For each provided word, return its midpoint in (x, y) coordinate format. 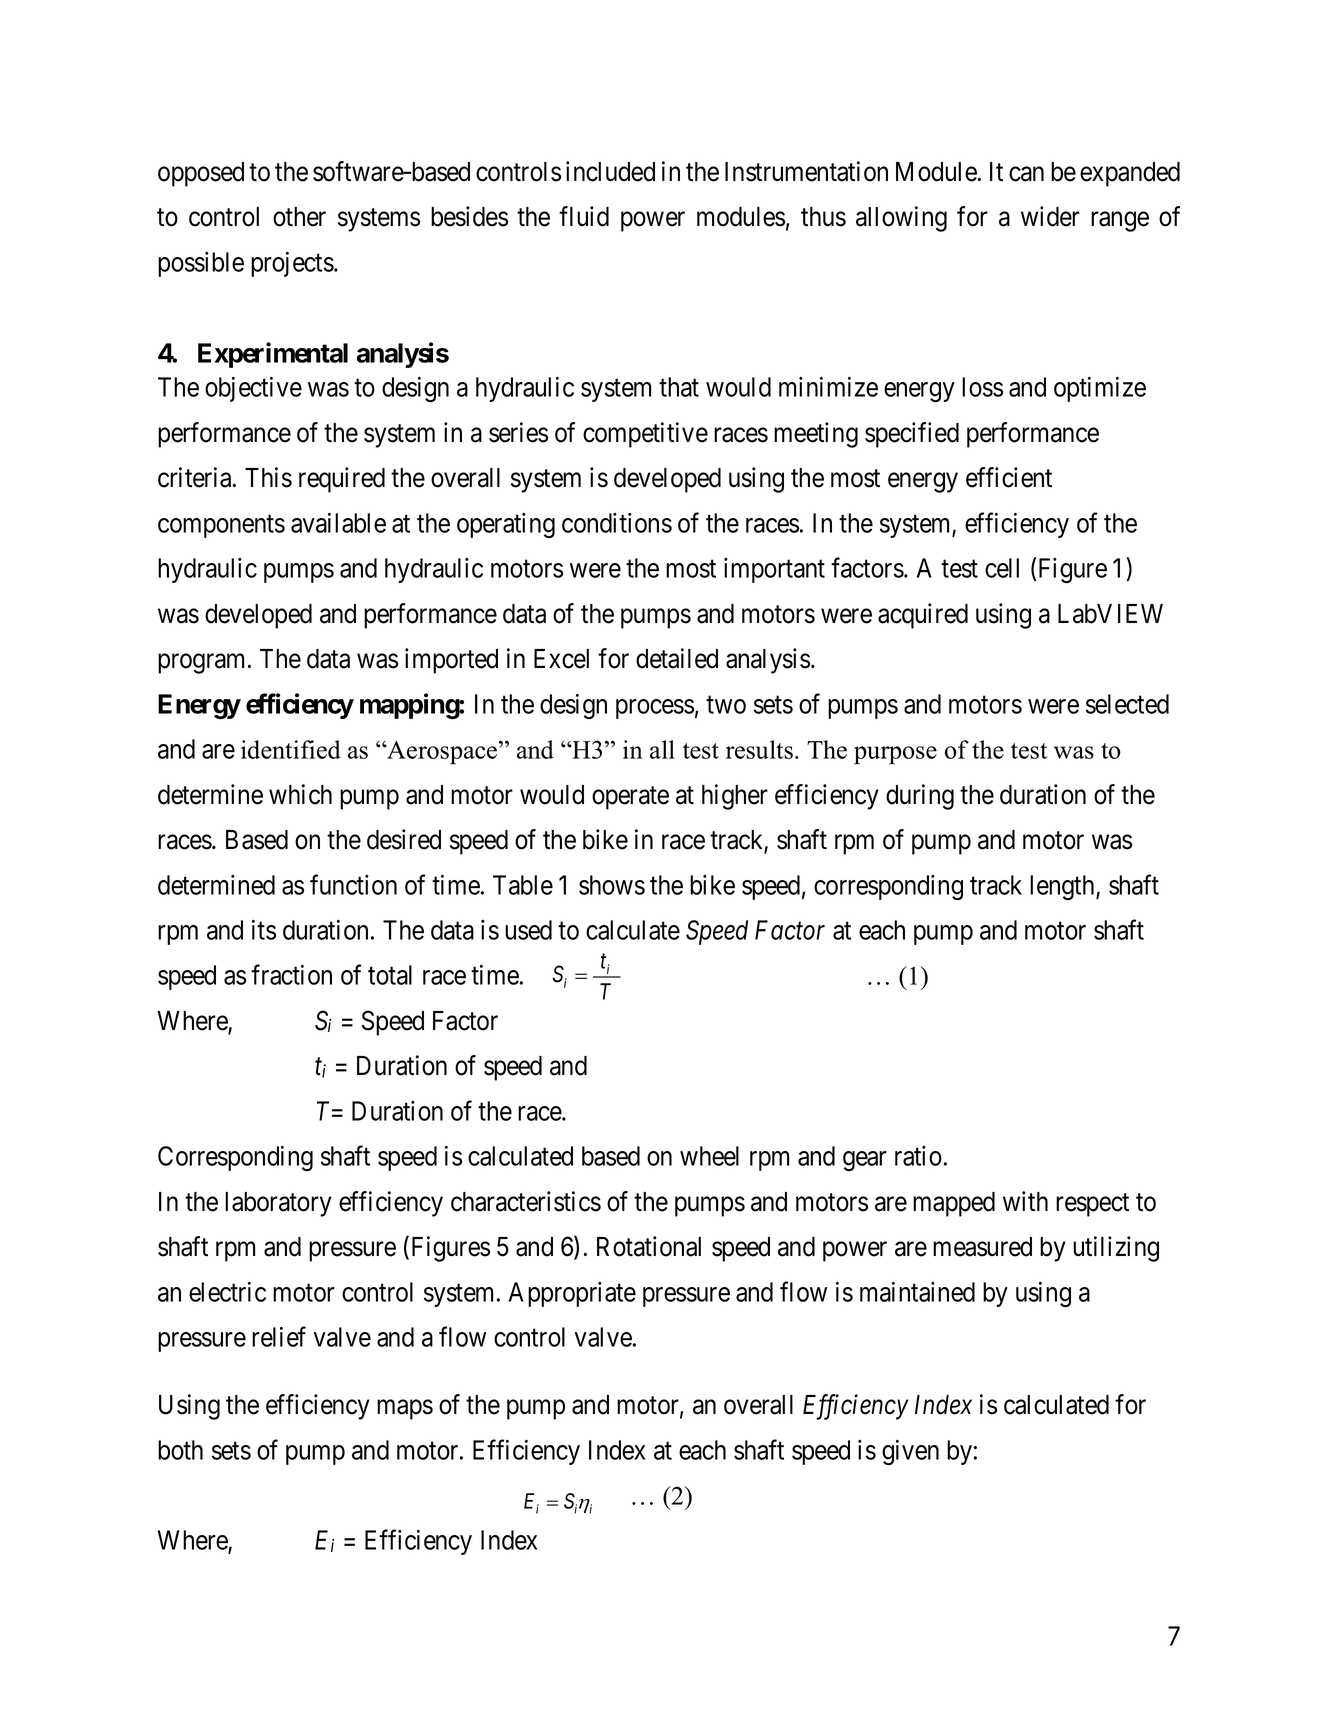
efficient (1009, 477)
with (1025, 1201)
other (299, 217)
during (920, 797)
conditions (617, 523)
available (338, 523)
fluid (584, 216)
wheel (709, 1156)
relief (279, 1337)
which (300, 794)
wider (1050, 216)
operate (630, 798)
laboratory (278, 1204)
